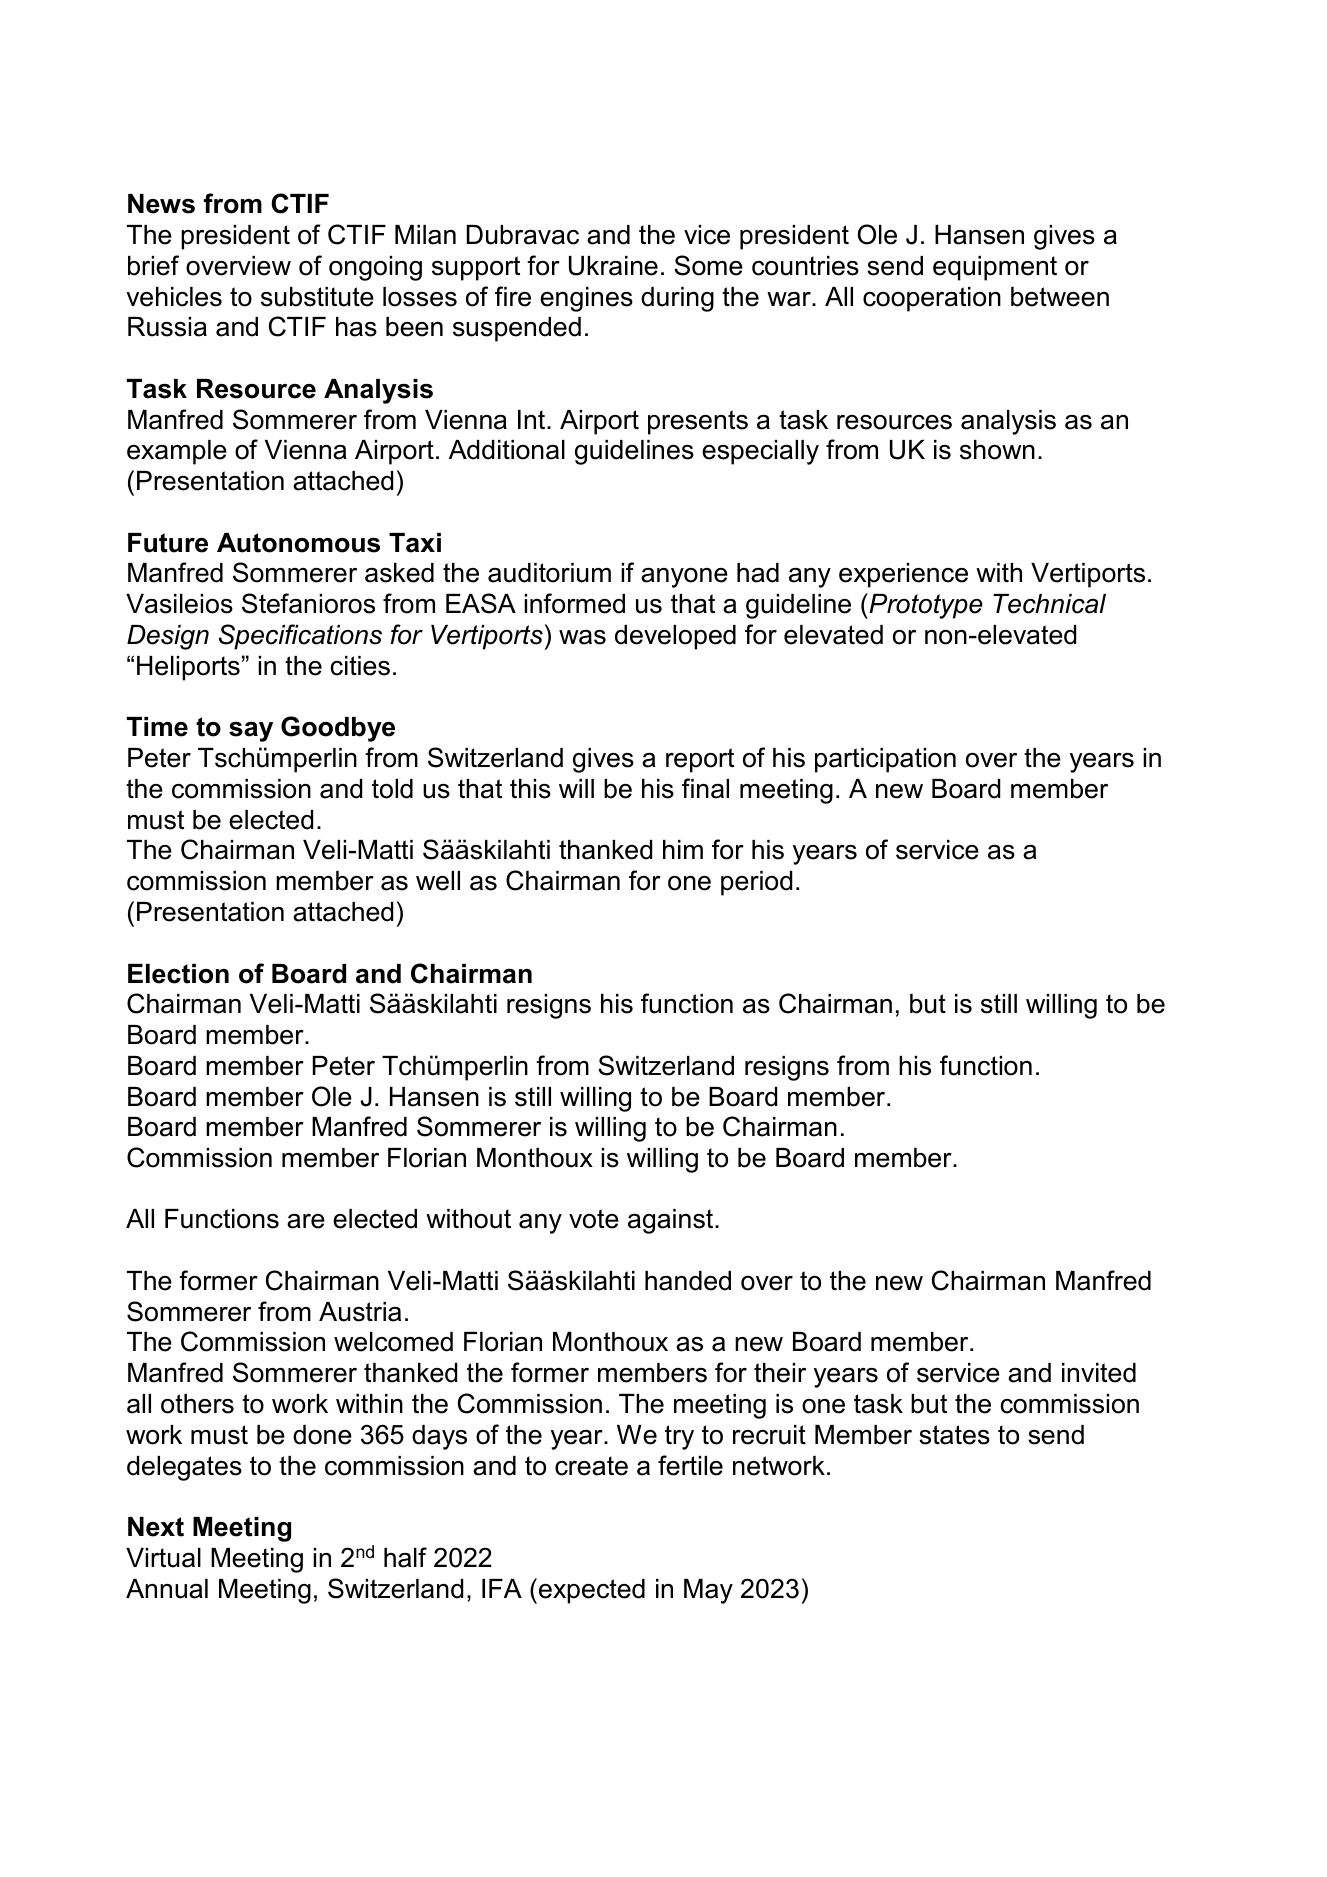 The width and height of the screenshot is (1327, 1877). What do you see at coordinates (995, 268) in the screenshot?
I see `equipment` at bounding box center [995, 268].
